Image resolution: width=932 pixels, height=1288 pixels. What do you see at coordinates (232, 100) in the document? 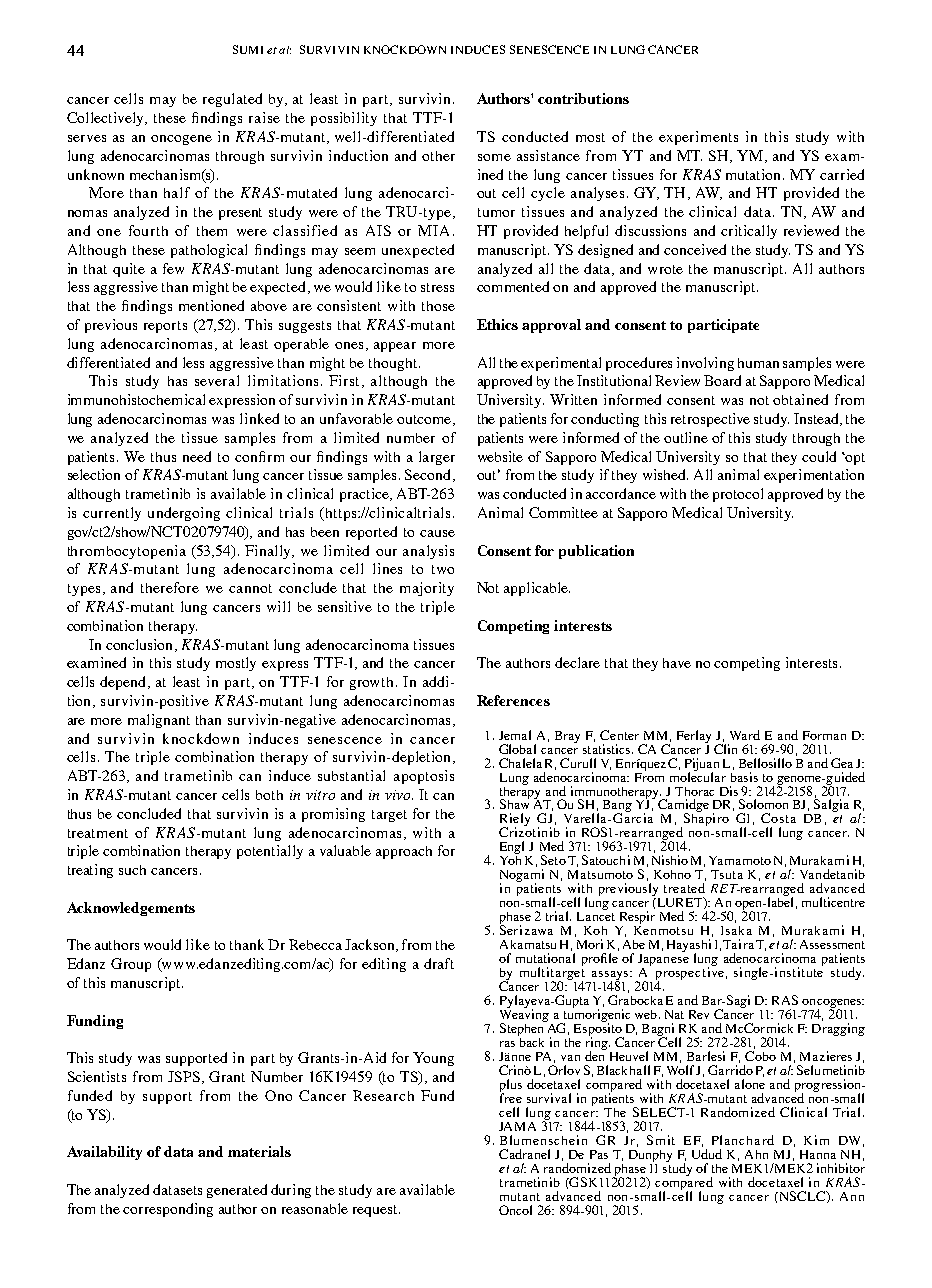
I see `regulated` at bounding box center [232, 100].
